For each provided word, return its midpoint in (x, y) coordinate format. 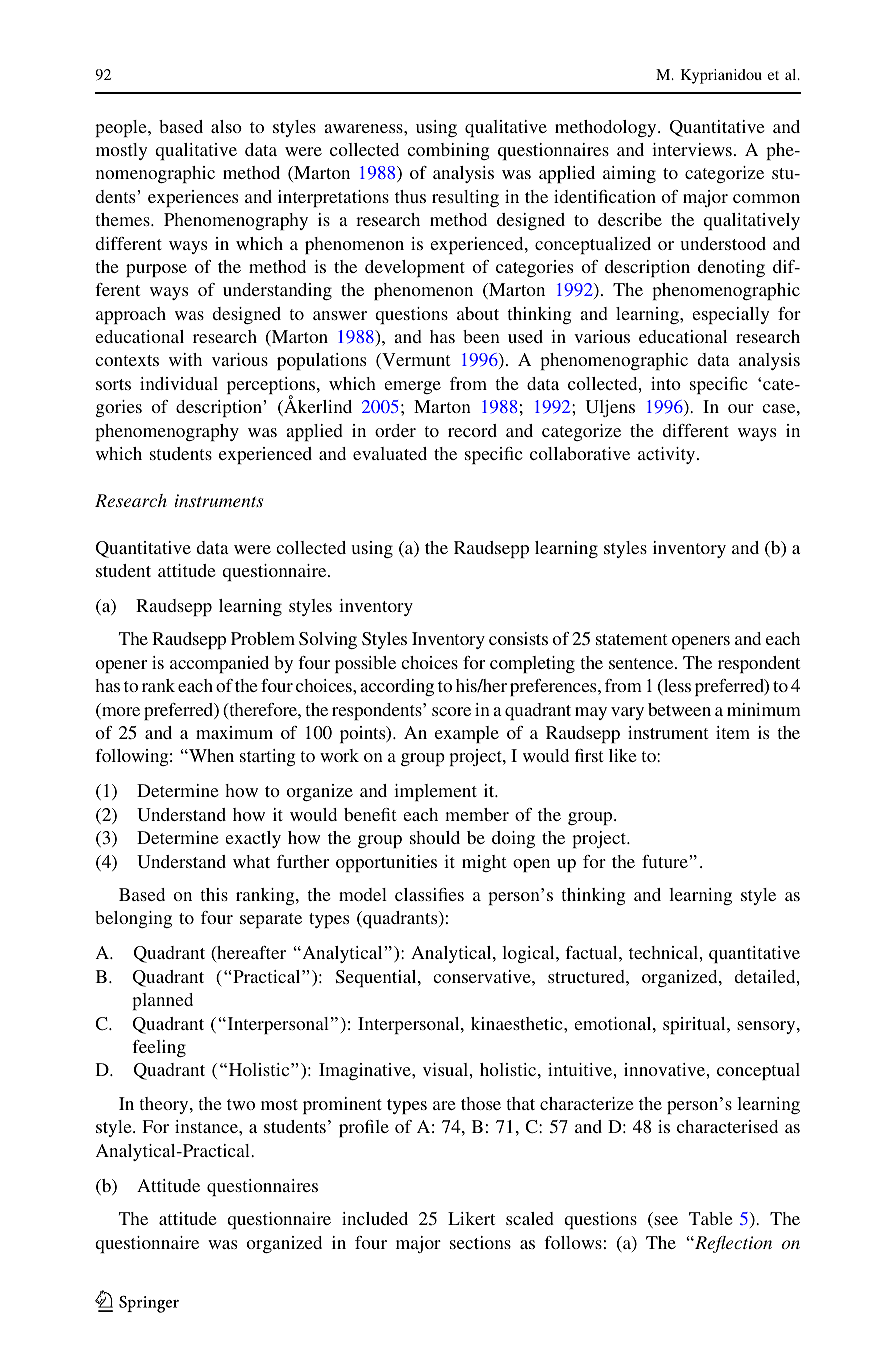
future (666, 861)
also (226, 126)
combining (448, 151)
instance (207, 1126)
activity (668, 455)
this (214, 894)
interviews (692, 149)
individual (179, 383)
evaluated (390, 453)
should (435, 837)
